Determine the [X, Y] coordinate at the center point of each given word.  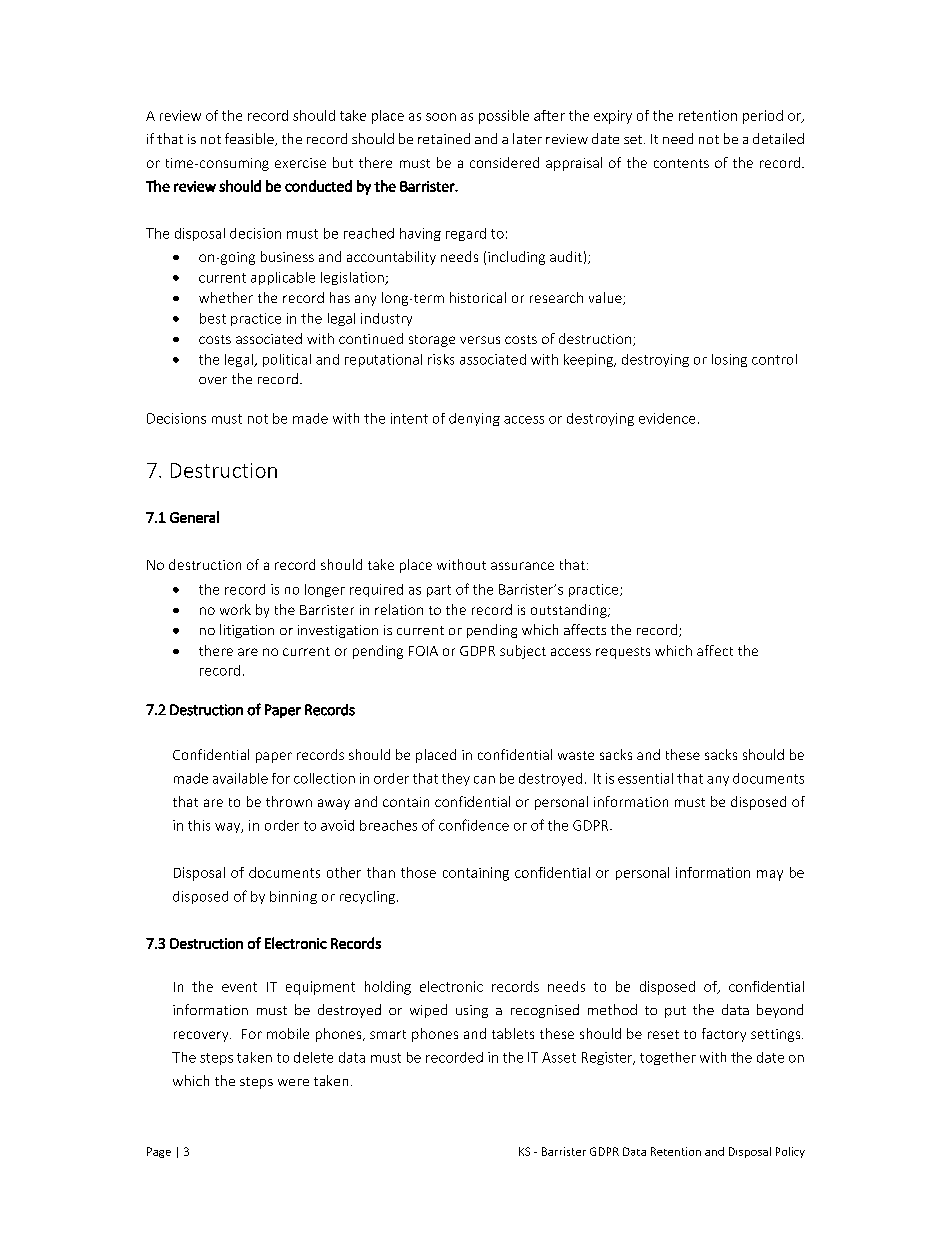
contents [681, 163]
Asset [559, 1057]
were [293, 1082]
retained [444, 138]
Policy [790, 1152]
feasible [250, 139]
